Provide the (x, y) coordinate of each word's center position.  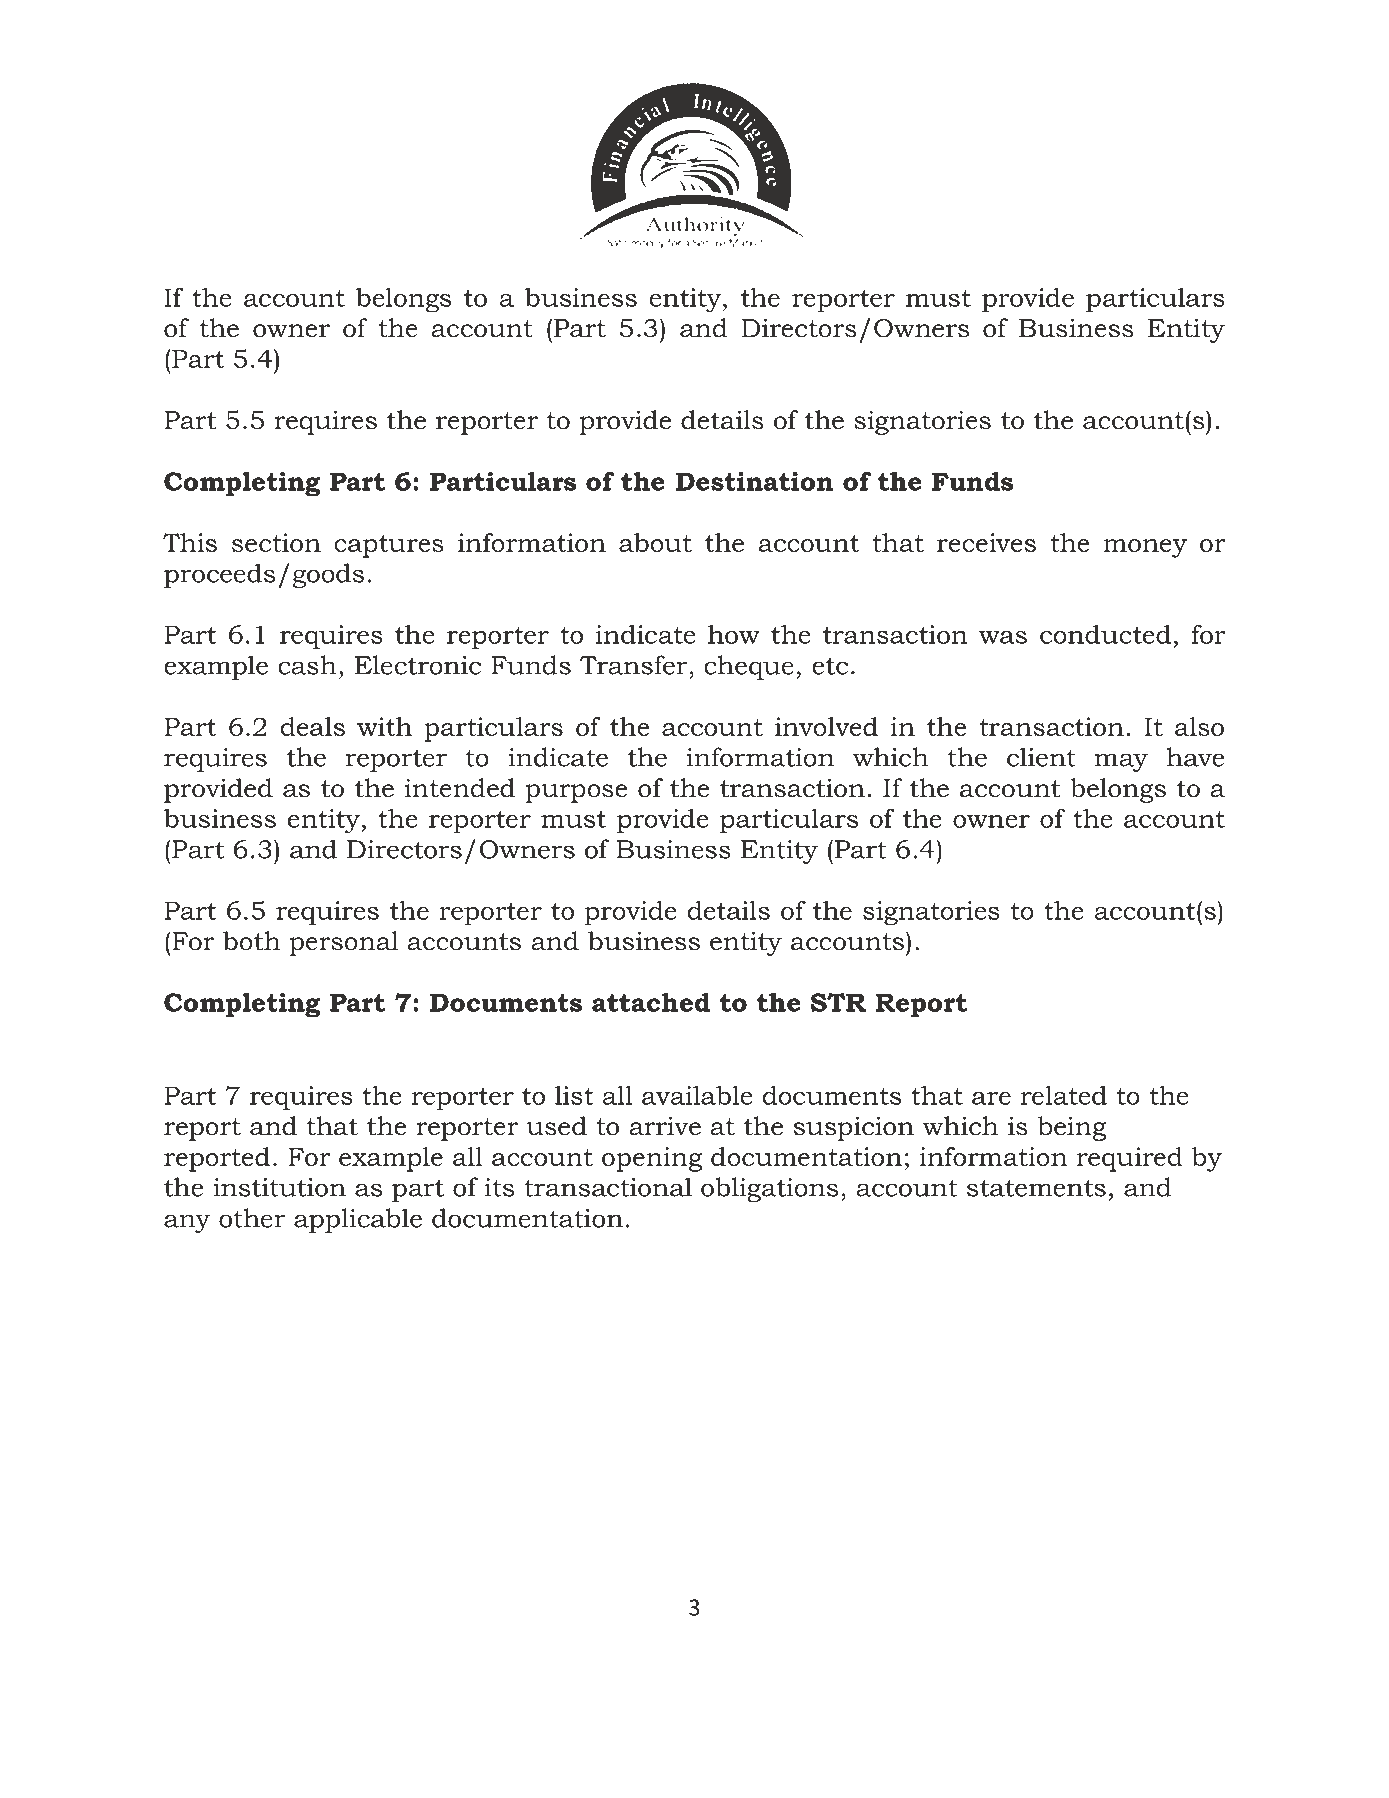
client (1041, 757)
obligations (769, 1189)
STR (838, 1002)
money (1145, 548)
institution (279, 1187)
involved (826, 726)
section (276, 542)
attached (651, 1002)
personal (343, 943)
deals (313, 726)
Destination (754, 481)
